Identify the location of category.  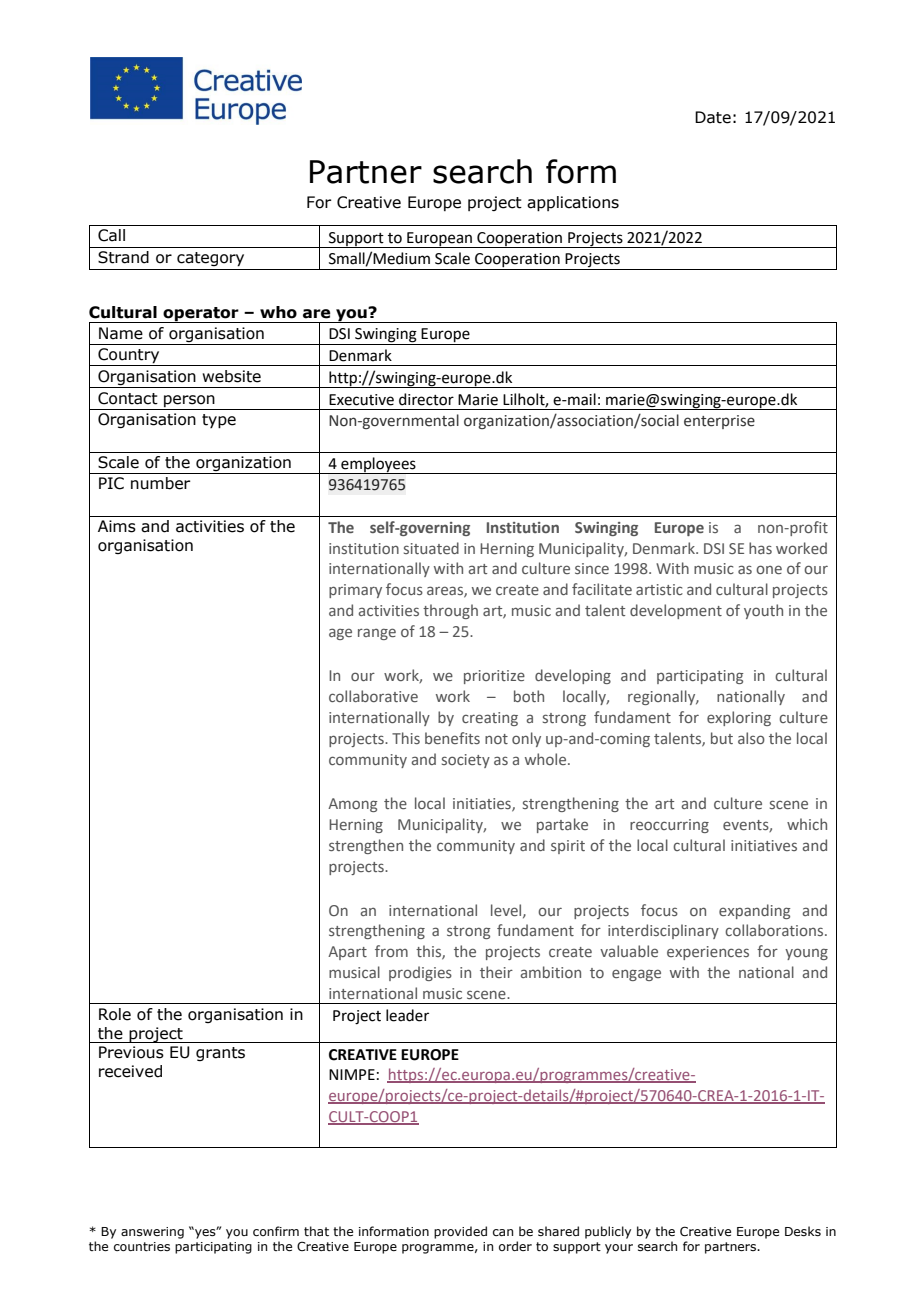
(210, 259).
